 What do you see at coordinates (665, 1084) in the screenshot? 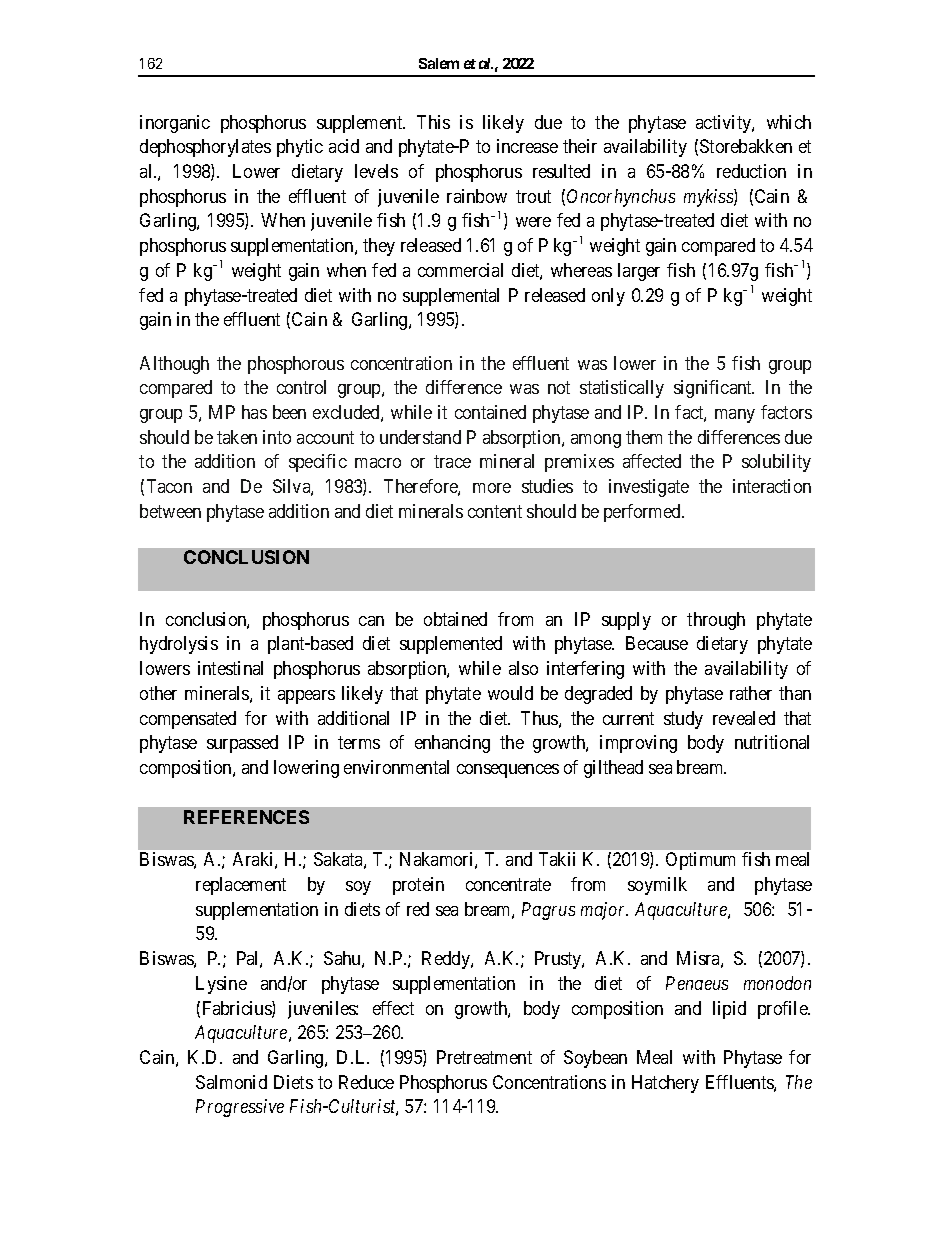
I see `Hatchery` at bounding box center [665, 1084].
